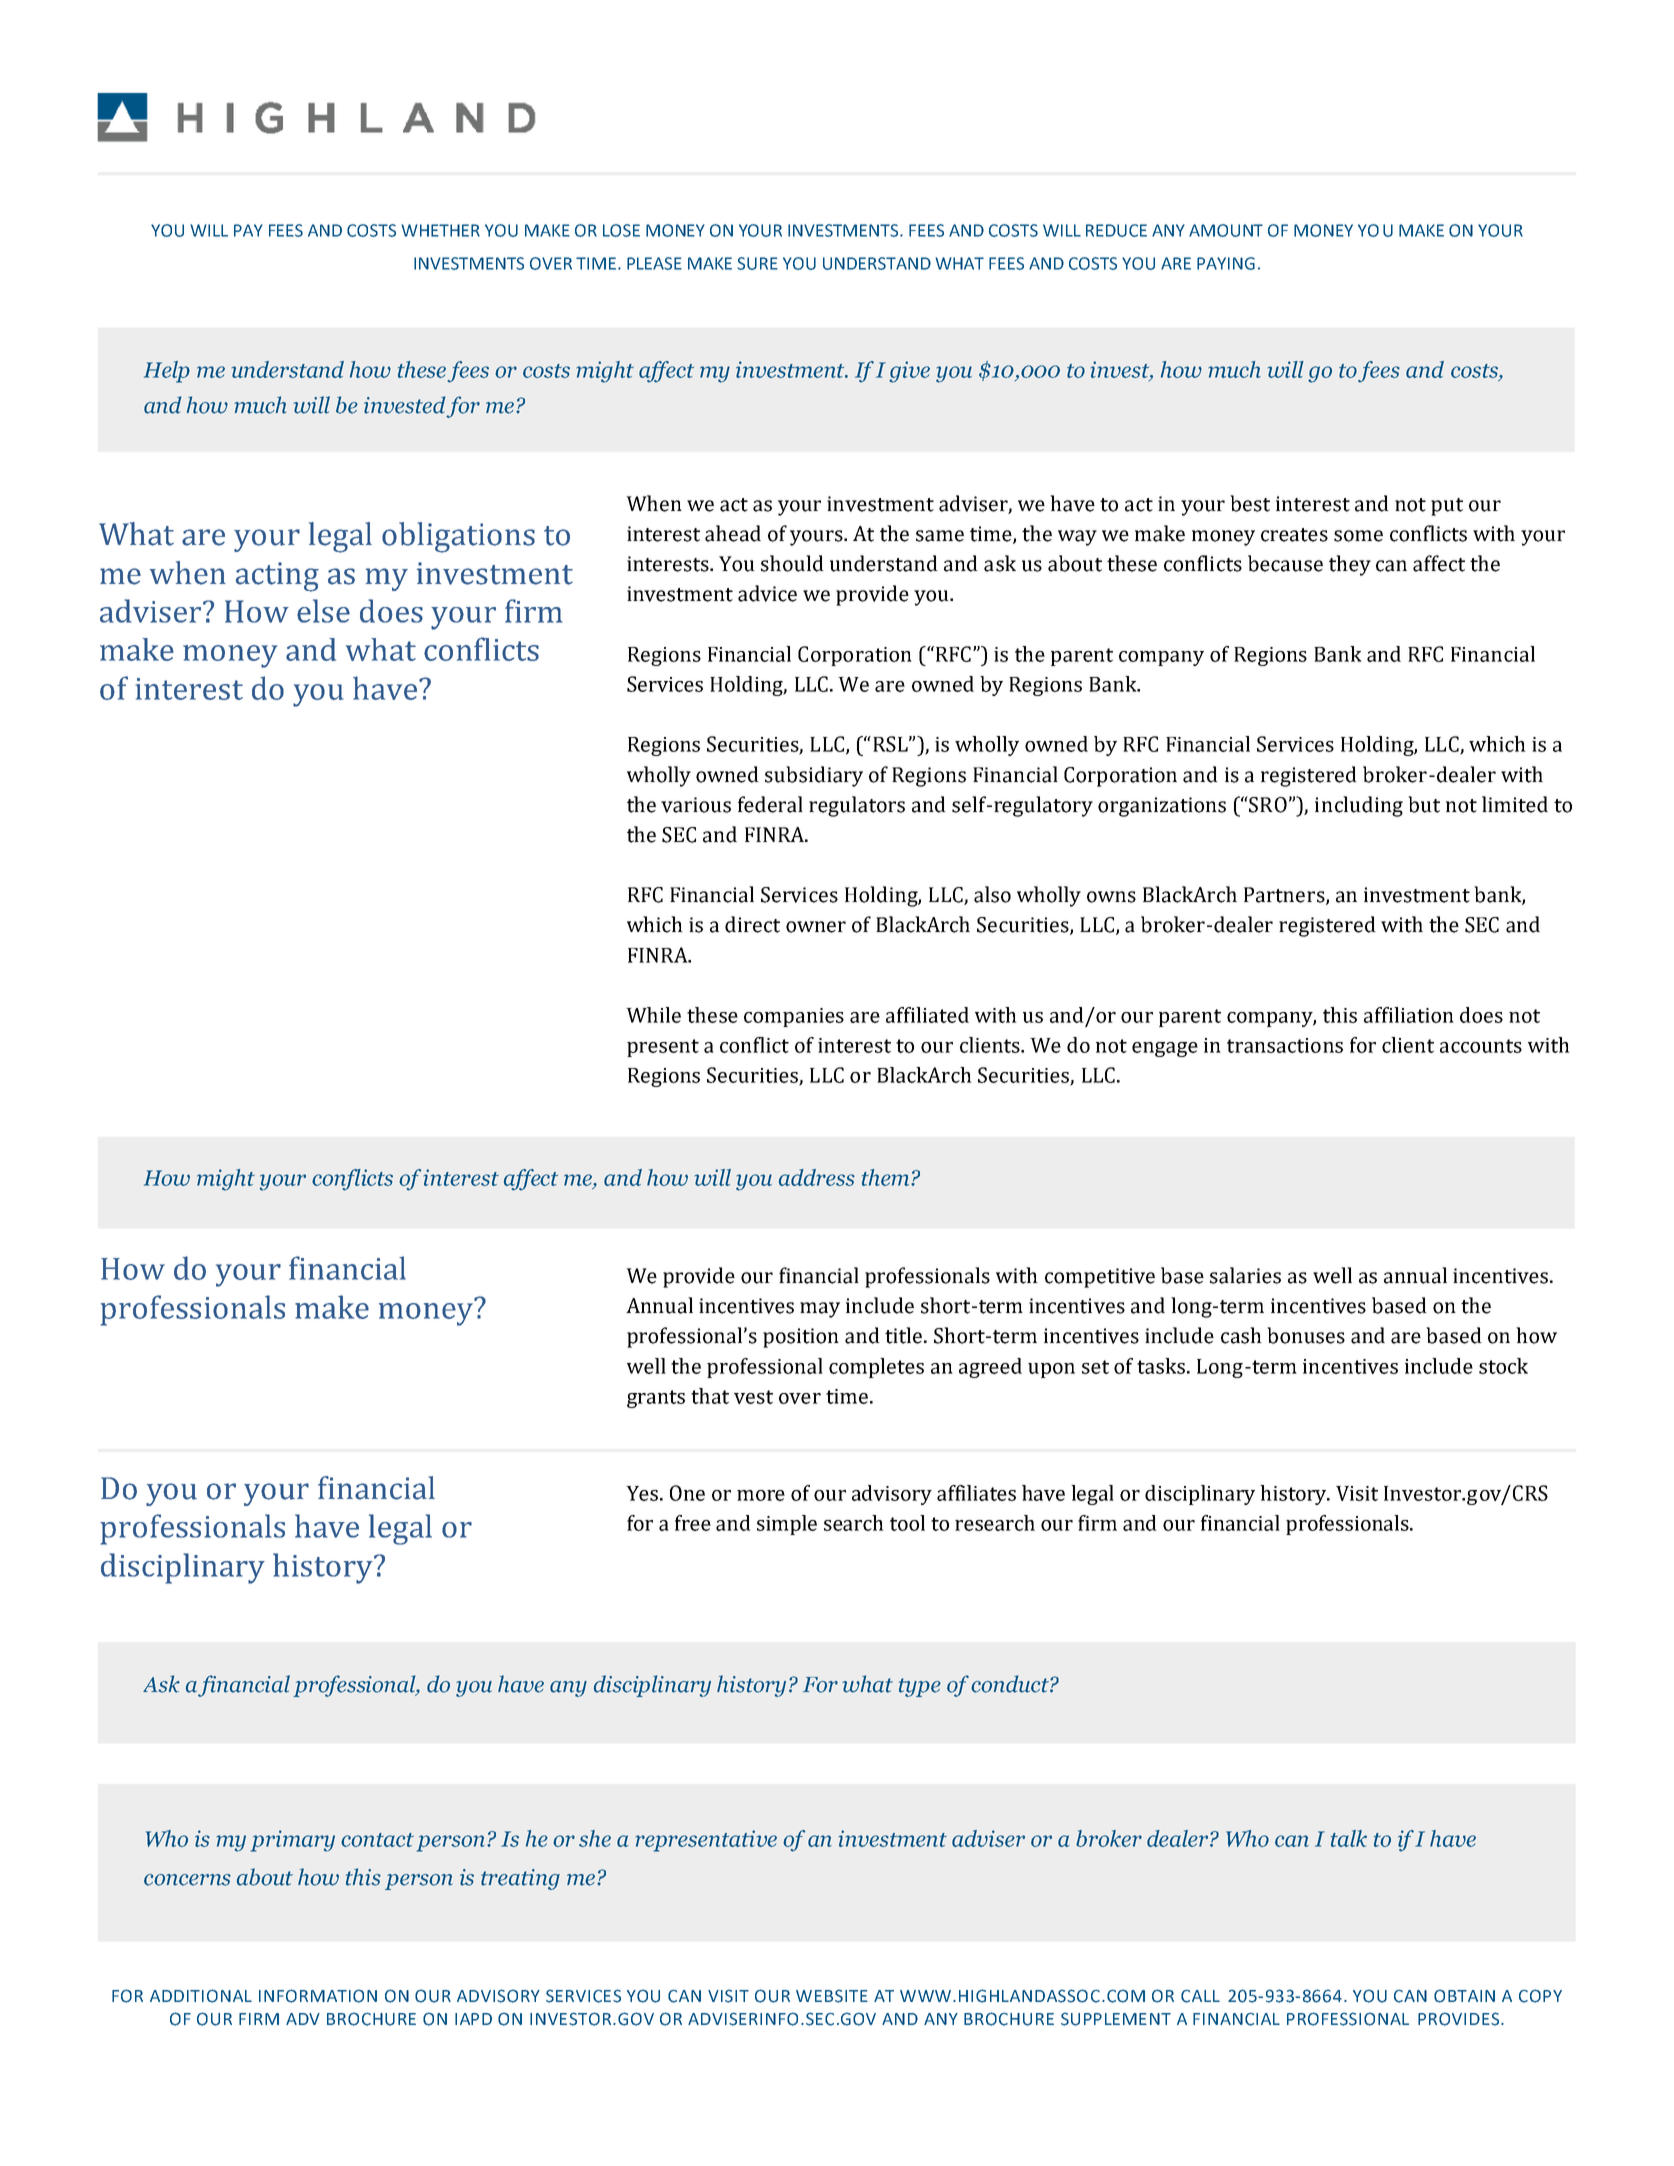  I want to click on regulators, so click(857, 806).
